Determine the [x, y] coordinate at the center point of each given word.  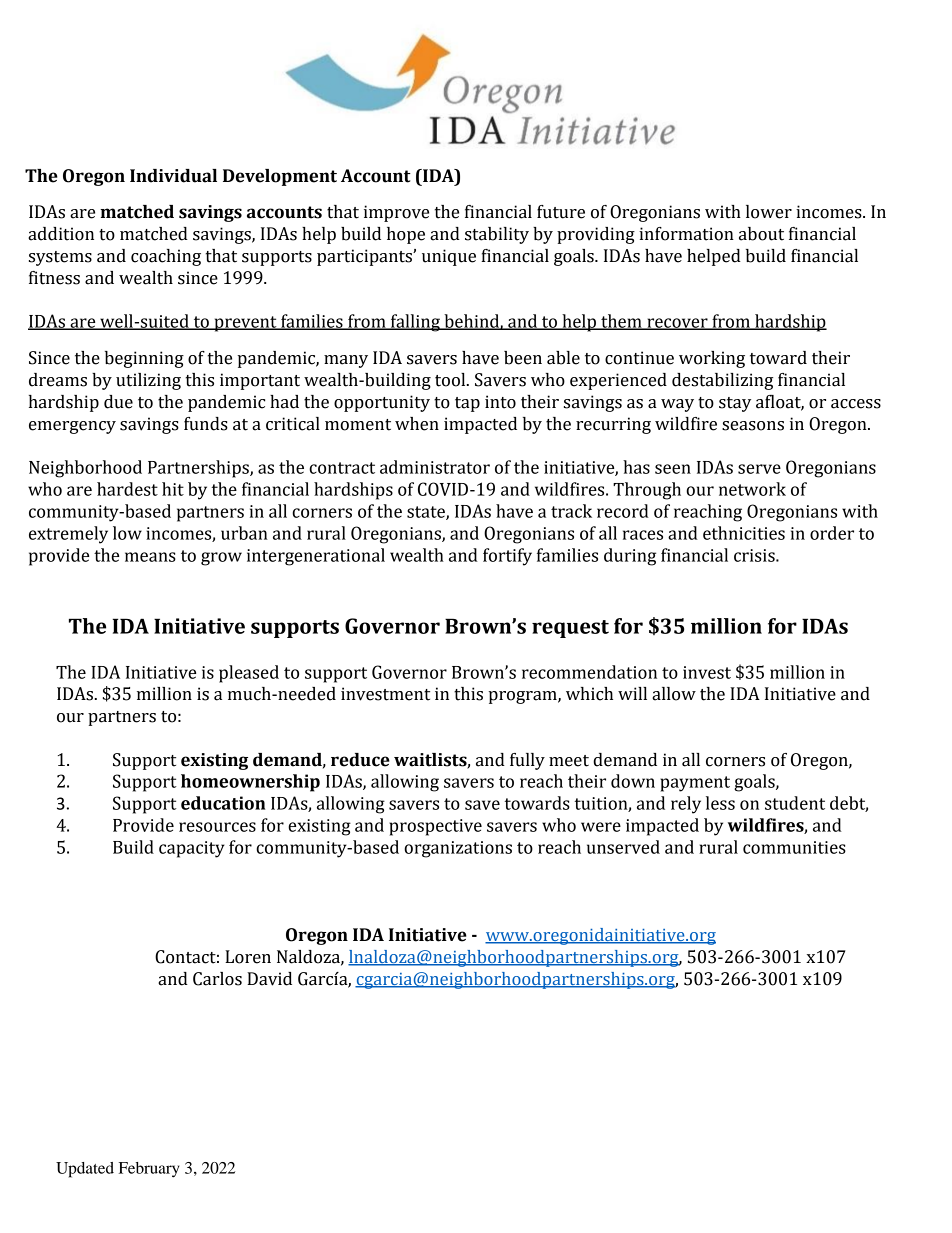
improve [396, 213]
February [149, 1170]
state [427, 513]
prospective [435, 827]
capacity [192, 849]
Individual [173, 176]
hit [173, 489]
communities [794, 847]
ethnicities [744, 533]
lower [769, 212]
